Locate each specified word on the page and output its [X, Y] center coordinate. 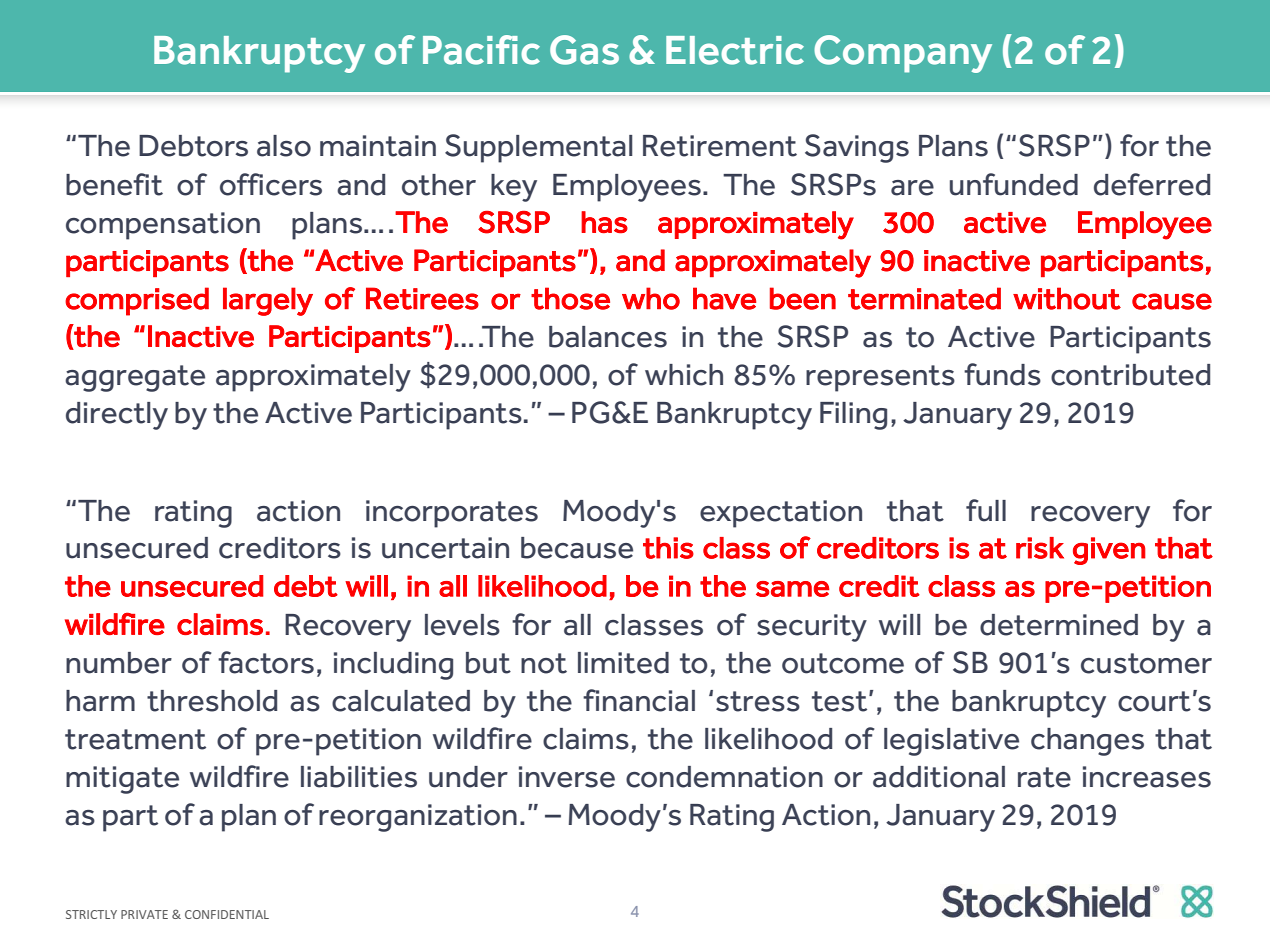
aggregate [135, 378]
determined [1059, 625]
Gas [584, 50]
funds [1002, 374]
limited [623, 663]
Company [903, 54]
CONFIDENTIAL [227, 914]
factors [266, 662]
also [284, 146]
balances [608, 337]
